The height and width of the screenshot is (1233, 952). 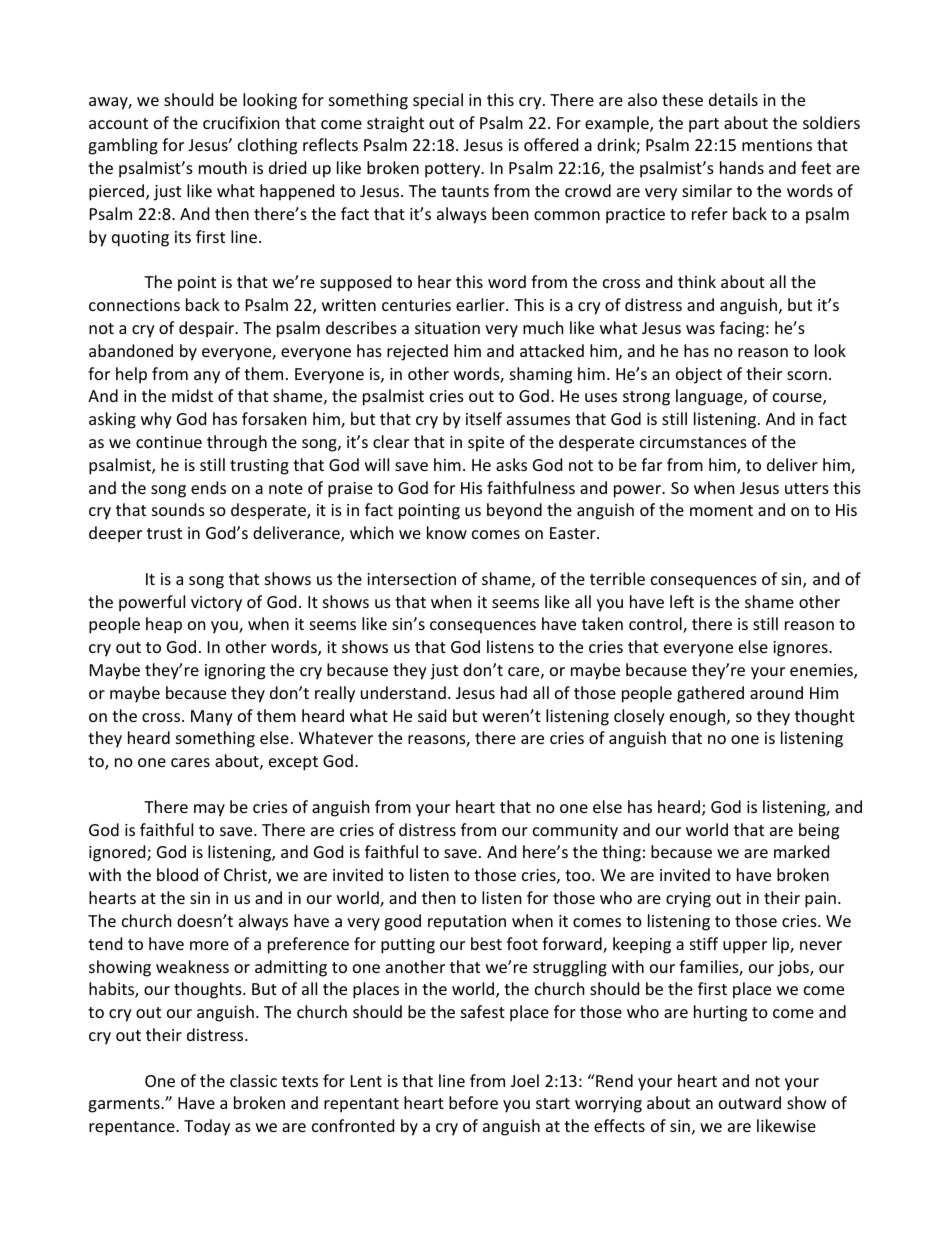 I want to click on said, so click(x=432, y=715).
